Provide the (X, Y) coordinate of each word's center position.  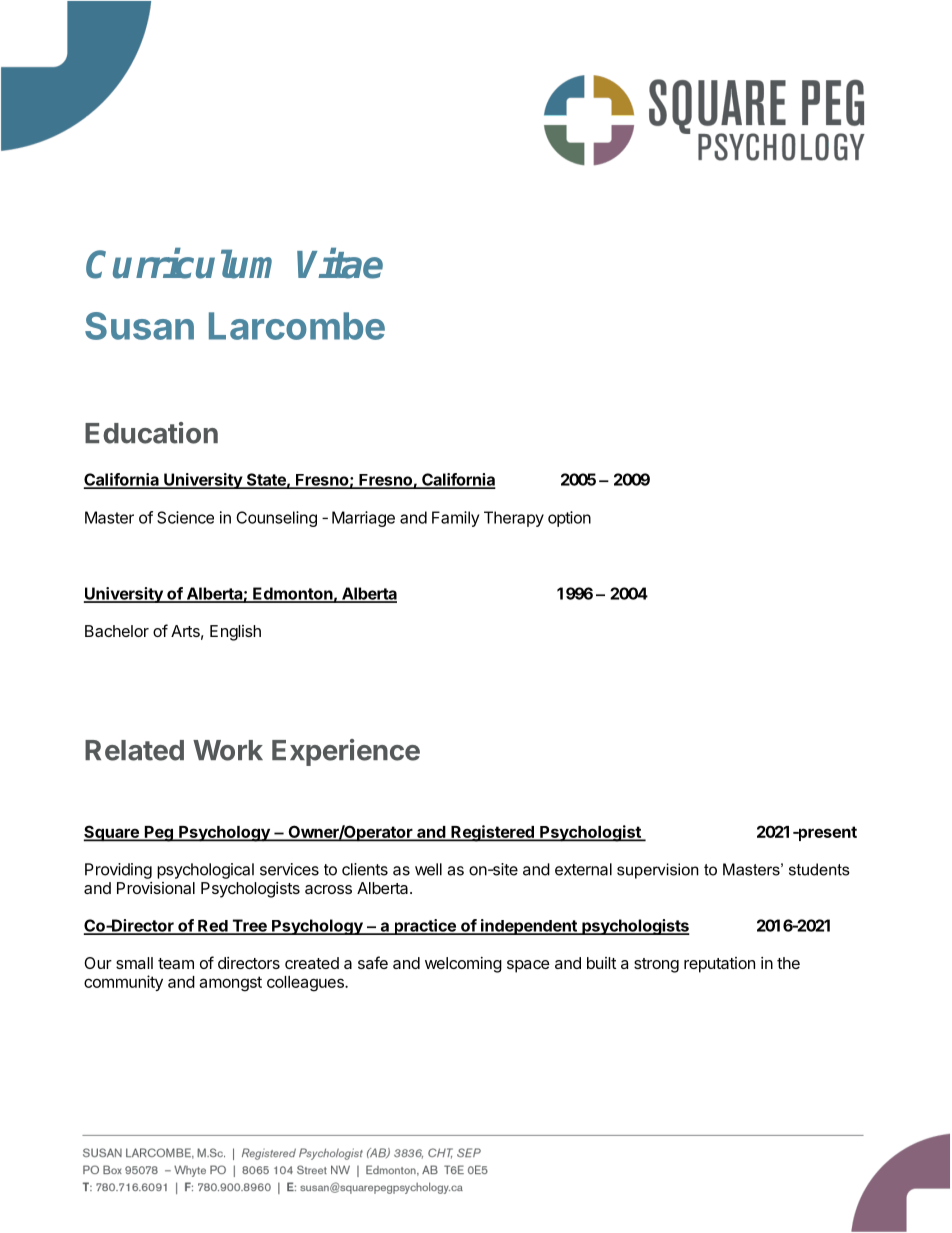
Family (455, 519)
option (569, 519)
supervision (658, 871)
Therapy (514, 519)
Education (151, 433)
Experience (346, 752)
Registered (492, 833)
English (235, 633)
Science (185, 517)
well (428, 869)
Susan (139, 326)
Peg (158, 834)
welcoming (463, 965)
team (176, 963)
